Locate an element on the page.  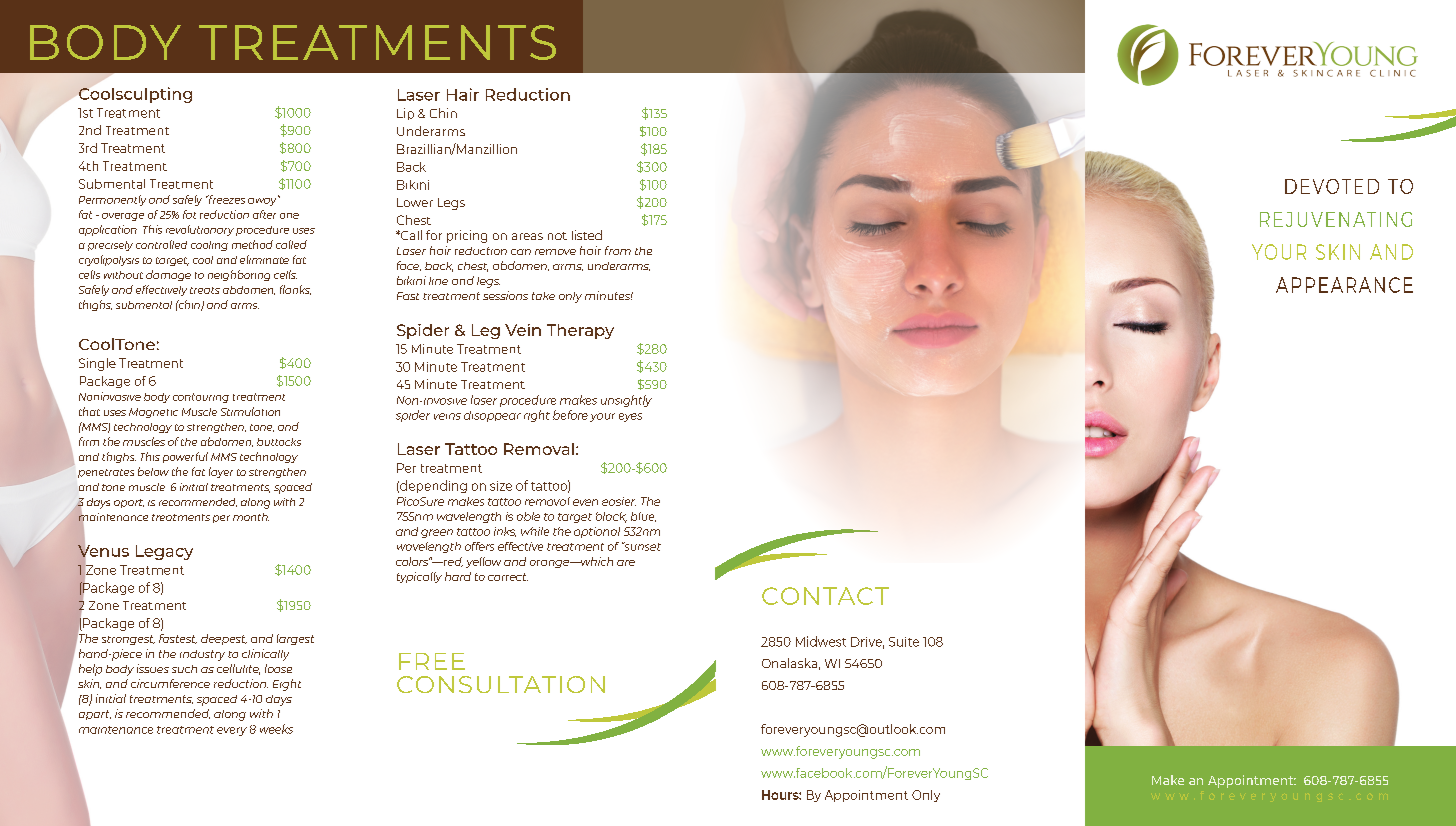
listed is located at coordinates (587, 235).
